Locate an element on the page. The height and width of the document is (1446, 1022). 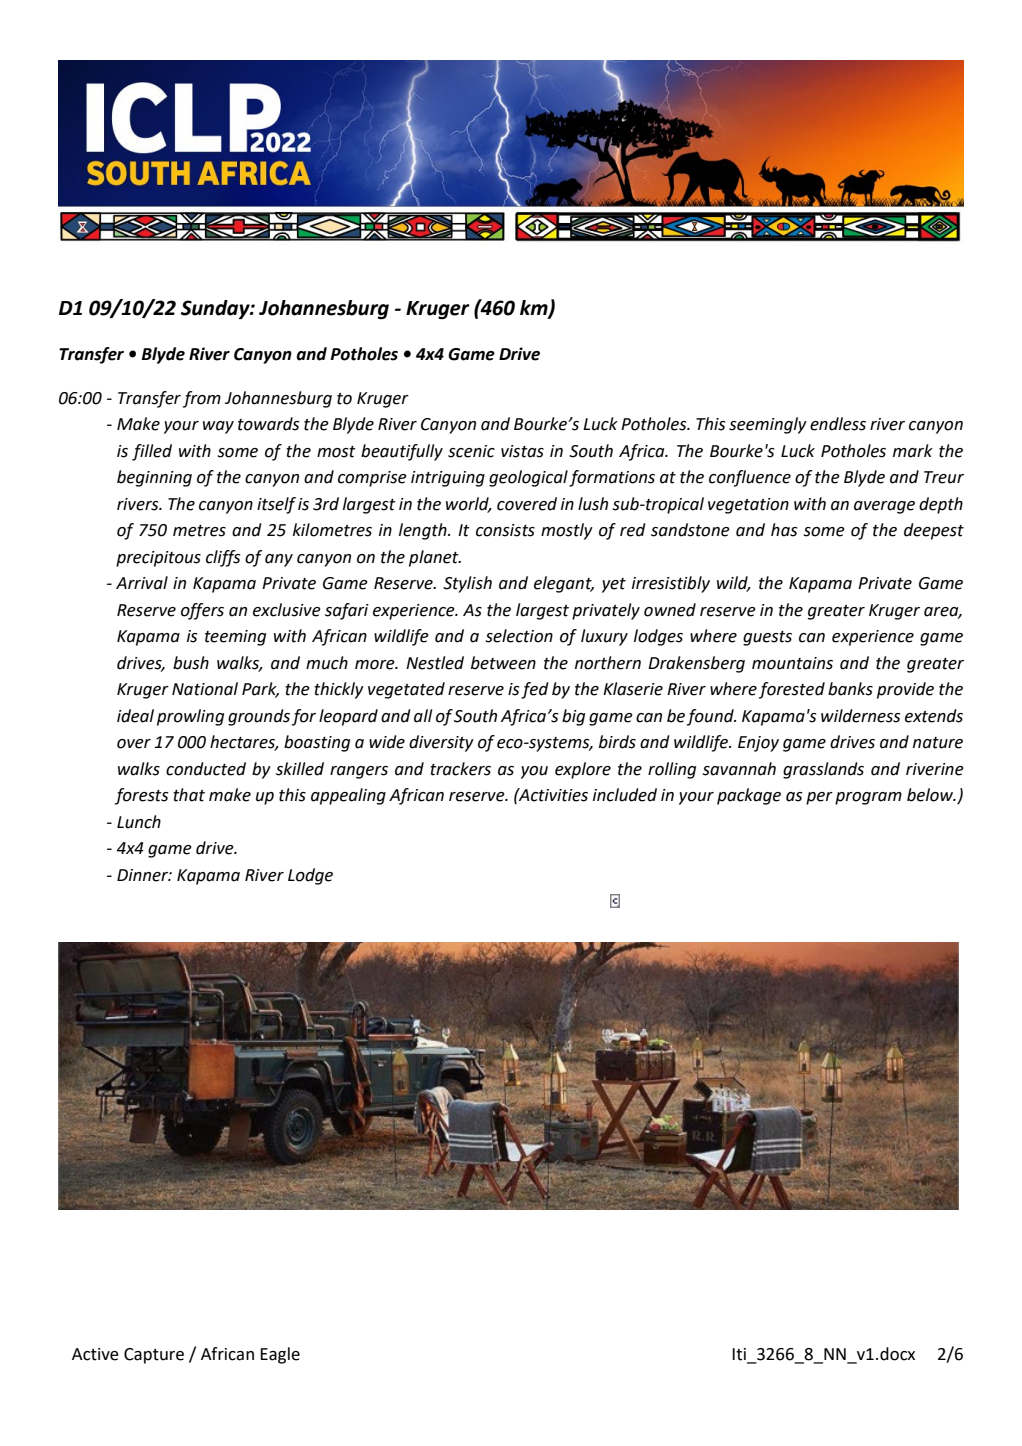
Capture is located at coordinates (154, 1356).
